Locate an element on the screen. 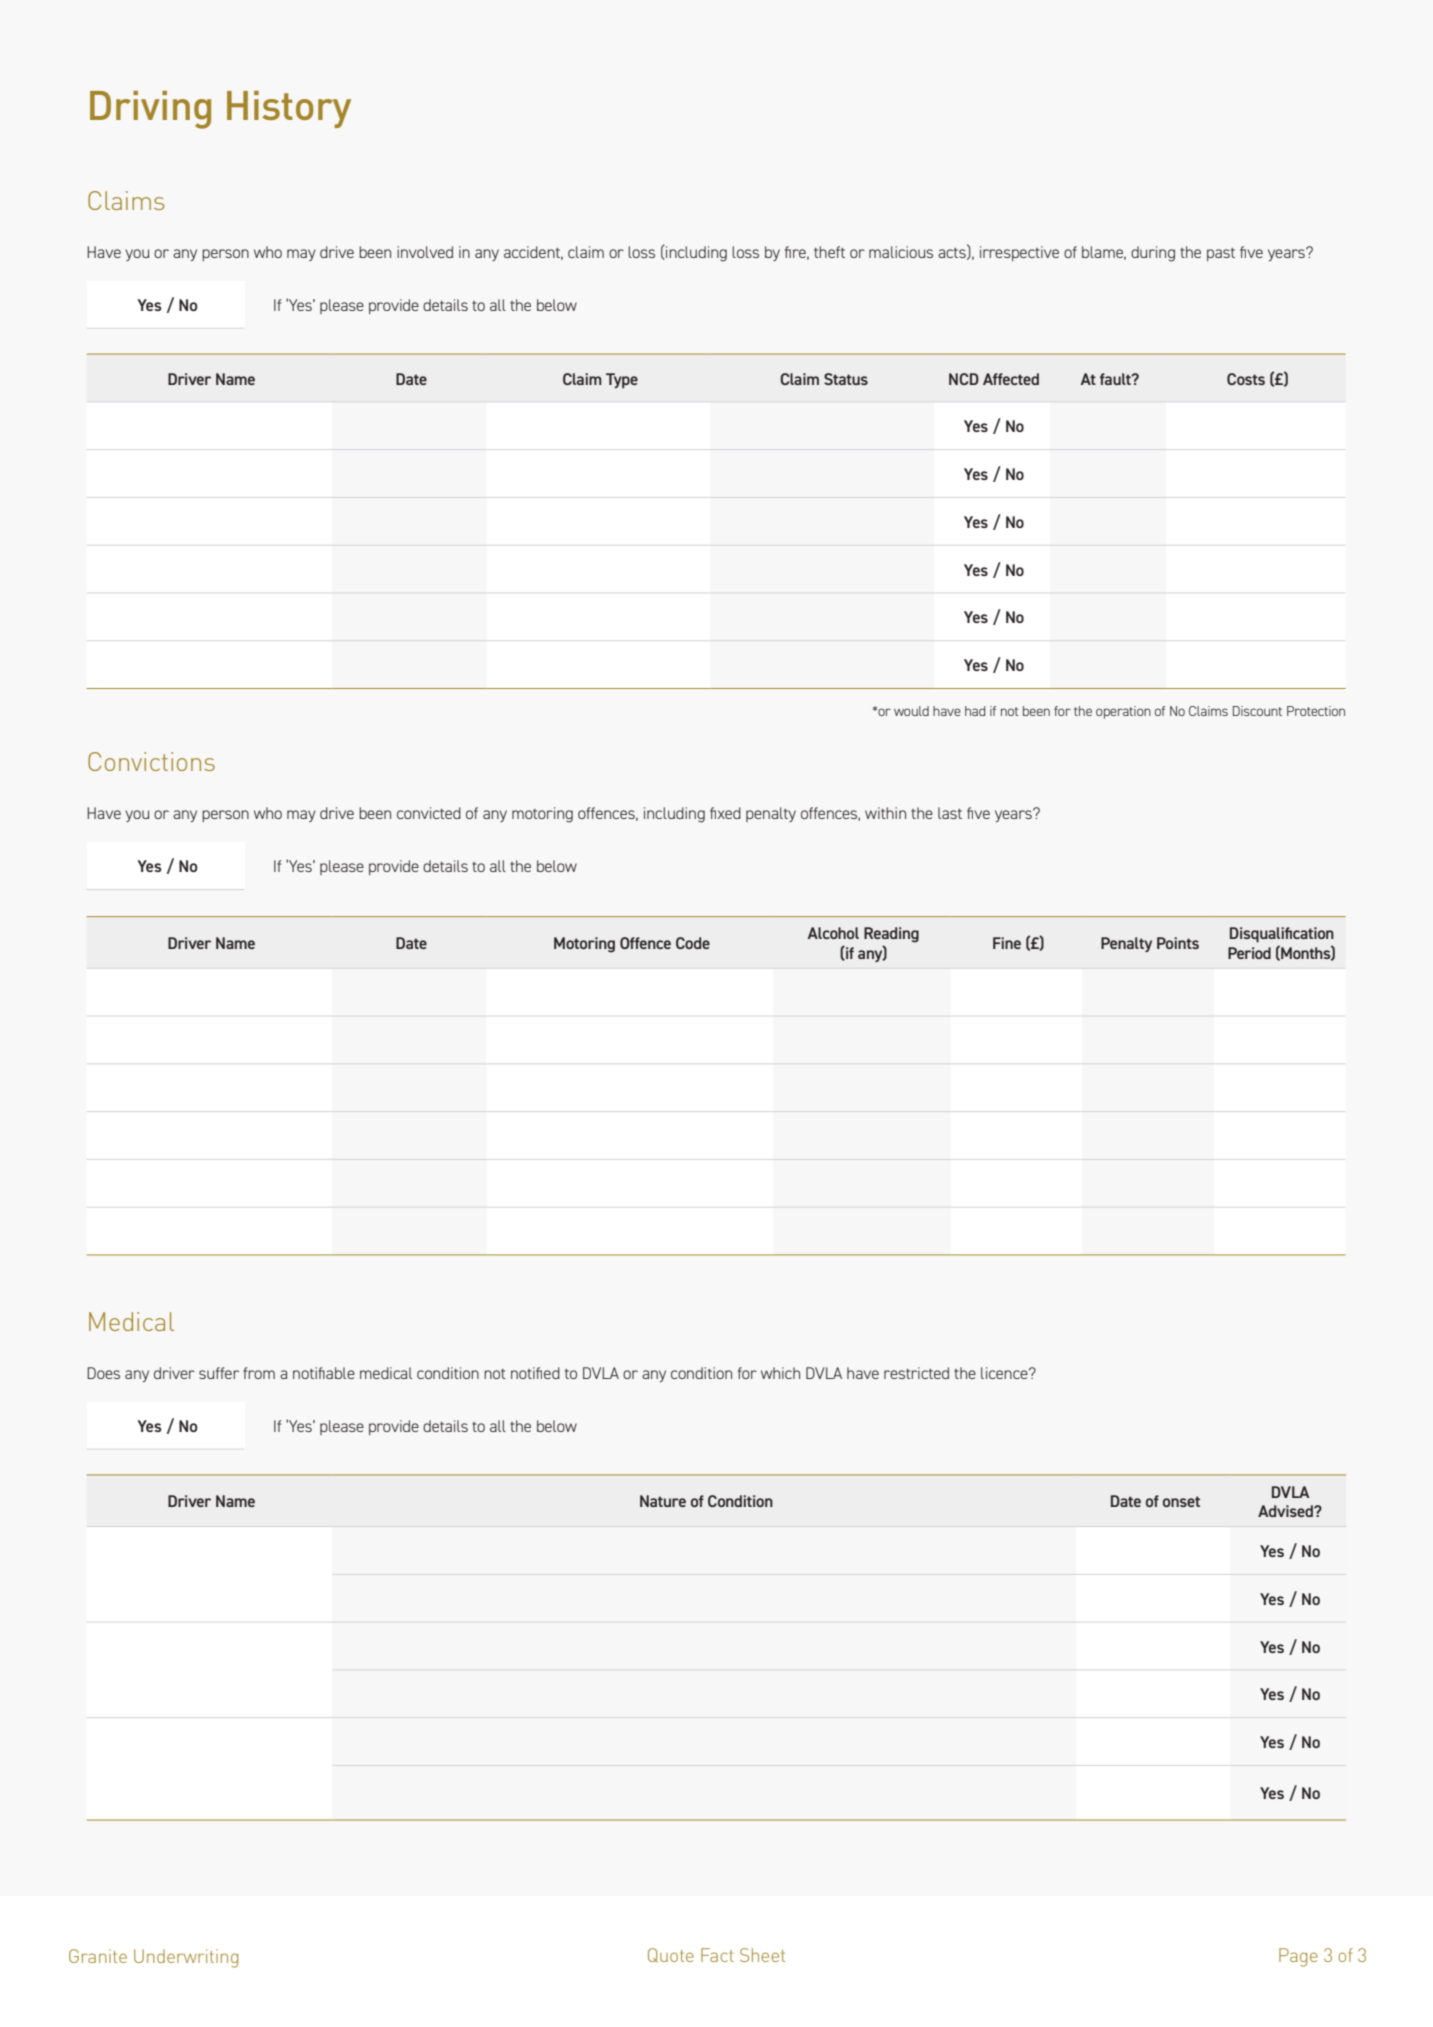 The width and height of the screenshot is (1433, 2027). convicted is located at coordinates (429, 813).
